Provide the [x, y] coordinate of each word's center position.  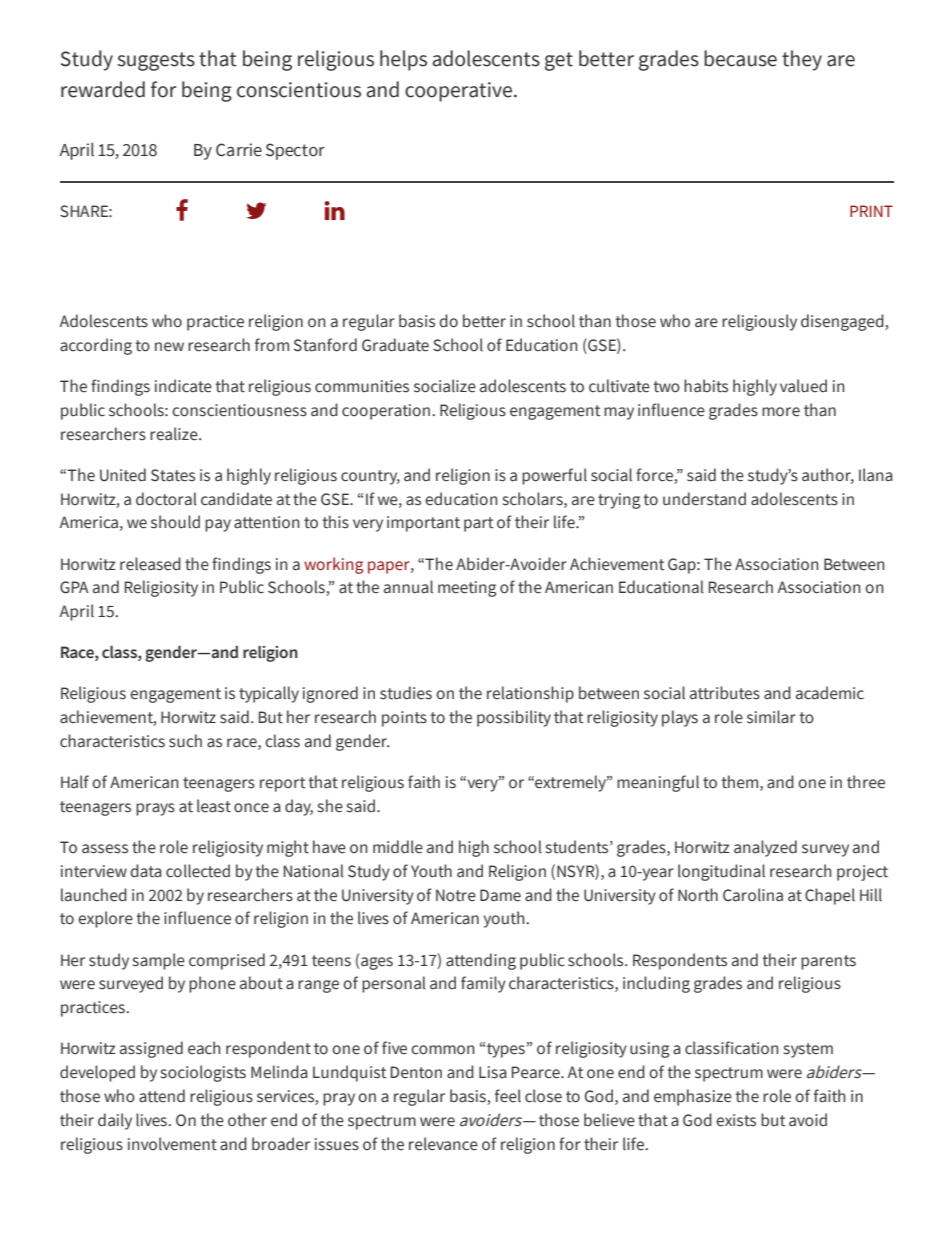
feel [508, 1096]
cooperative [458, 92]
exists [736, 1120]
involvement [172, 1144]
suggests [156, 61]
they [802, 60]
